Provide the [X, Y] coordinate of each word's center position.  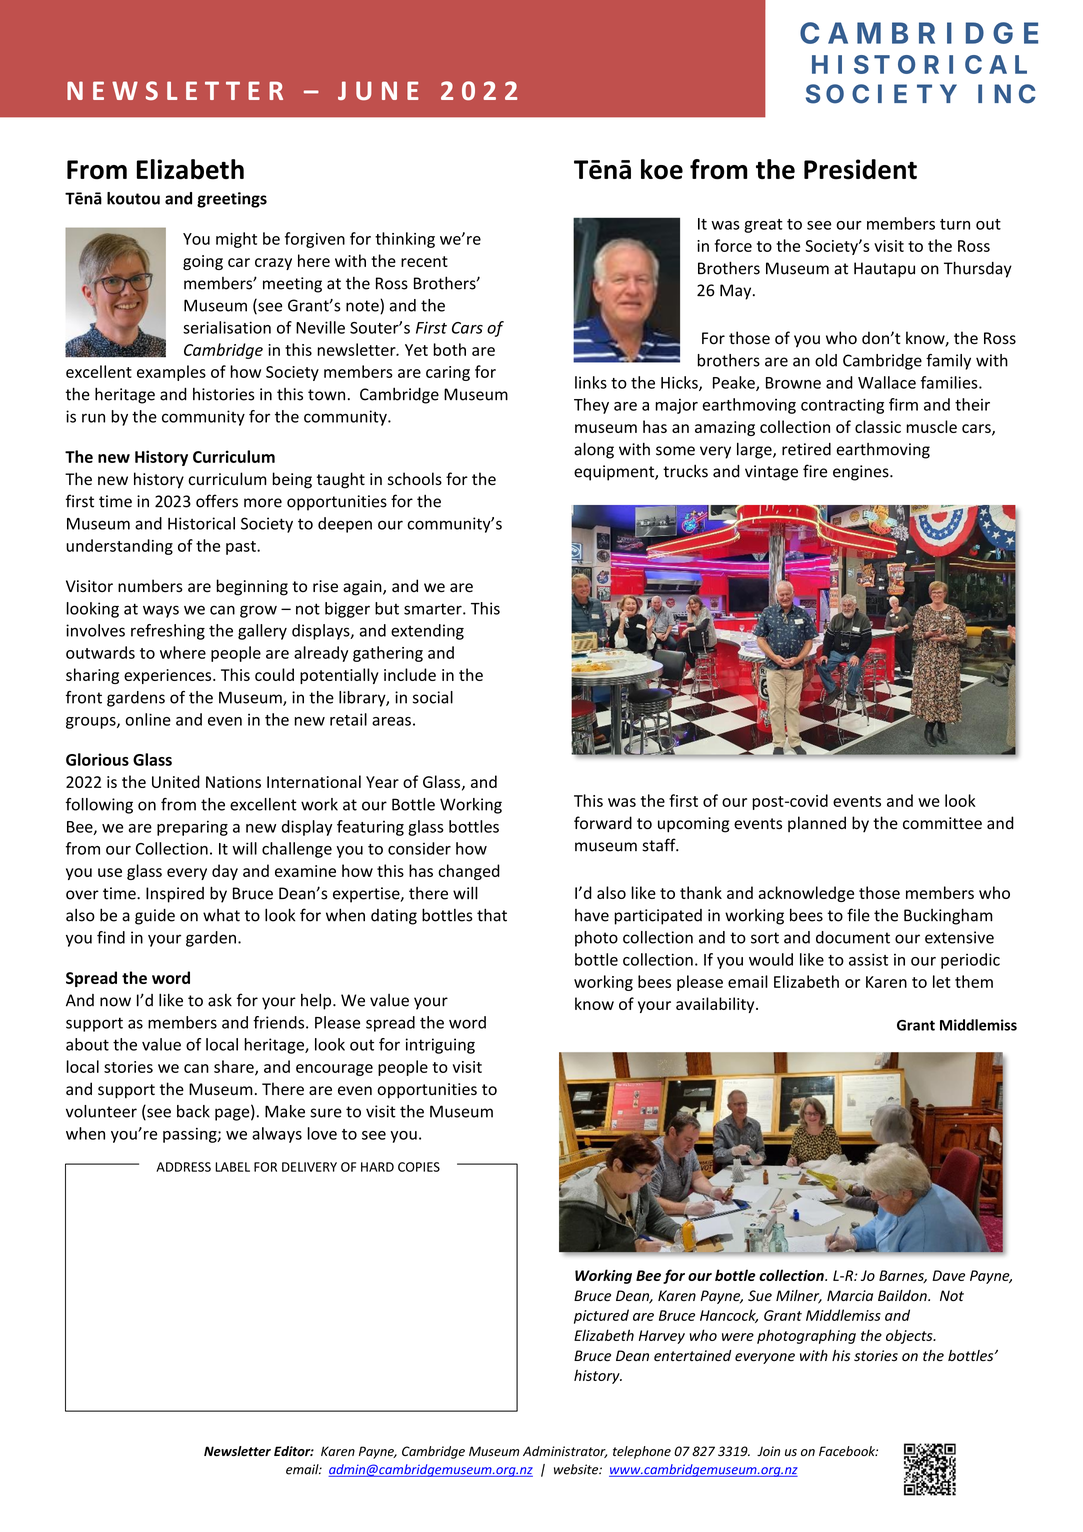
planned [817, 824]
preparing [192, 828]
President [860, 169]
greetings [232, 200]
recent [424, 261]
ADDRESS [183, 1167]
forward [603, 823]
